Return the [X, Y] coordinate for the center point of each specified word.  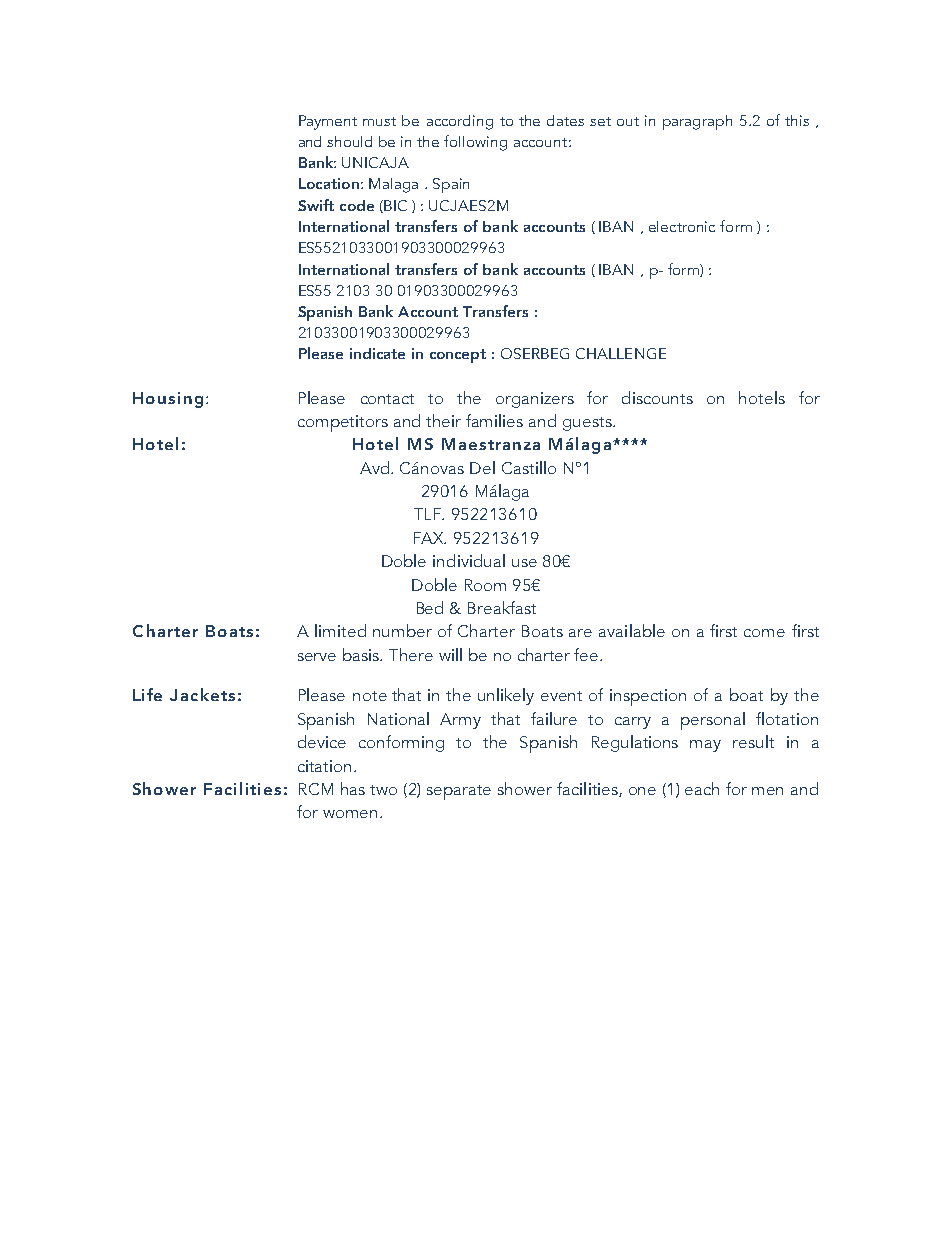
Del [482, 467]
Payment [328, 122]
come [764, 633]
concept [458, 356]
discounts [657, 397]
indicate [377, 353]
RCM [316, 789]
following [475, 143]
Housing [168, 400]
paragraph [697, 122]
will [450, 654]
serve [317, 657]
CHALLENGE [621, 353]
